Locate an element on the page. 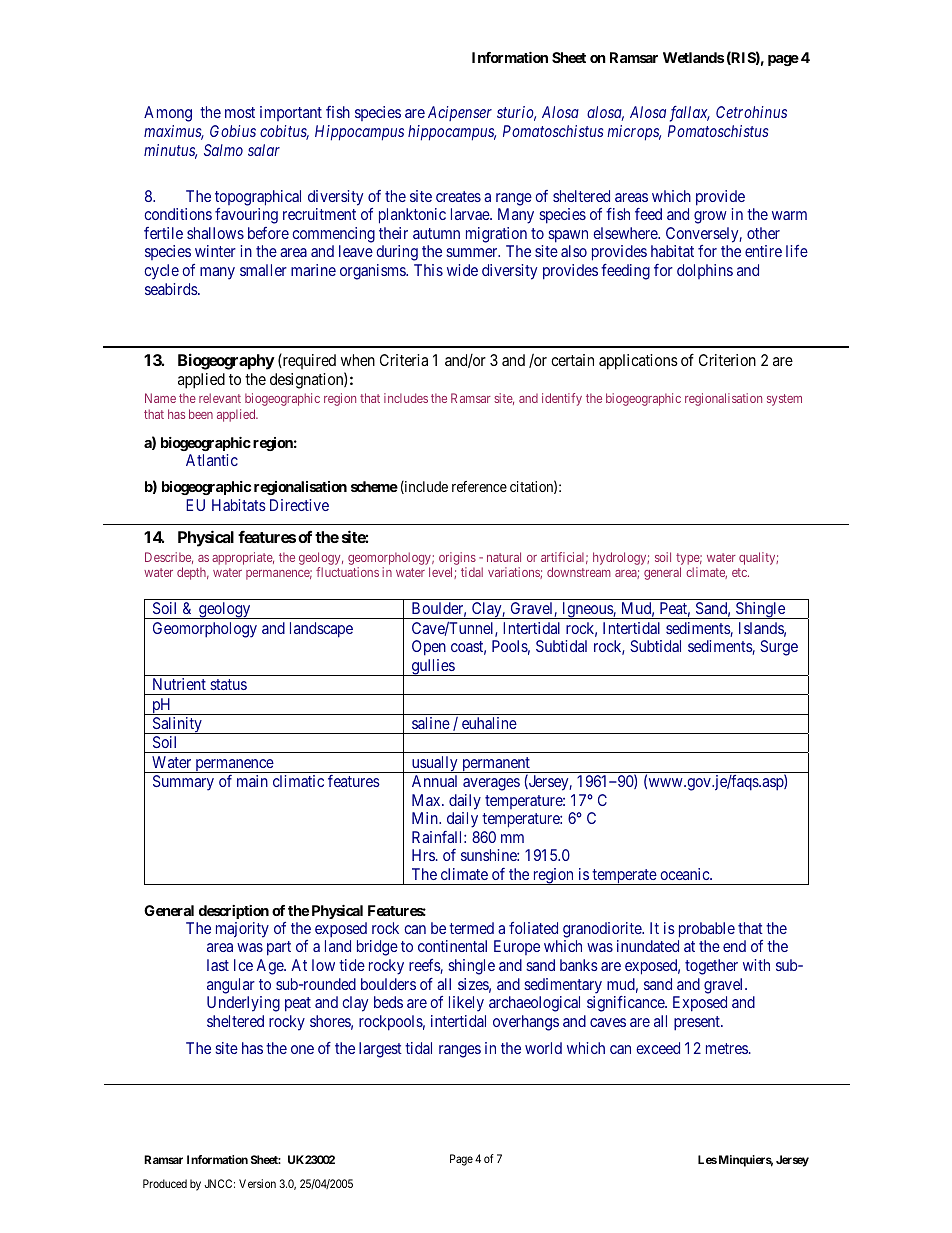  Surge is located at coordinates (779, 648).
